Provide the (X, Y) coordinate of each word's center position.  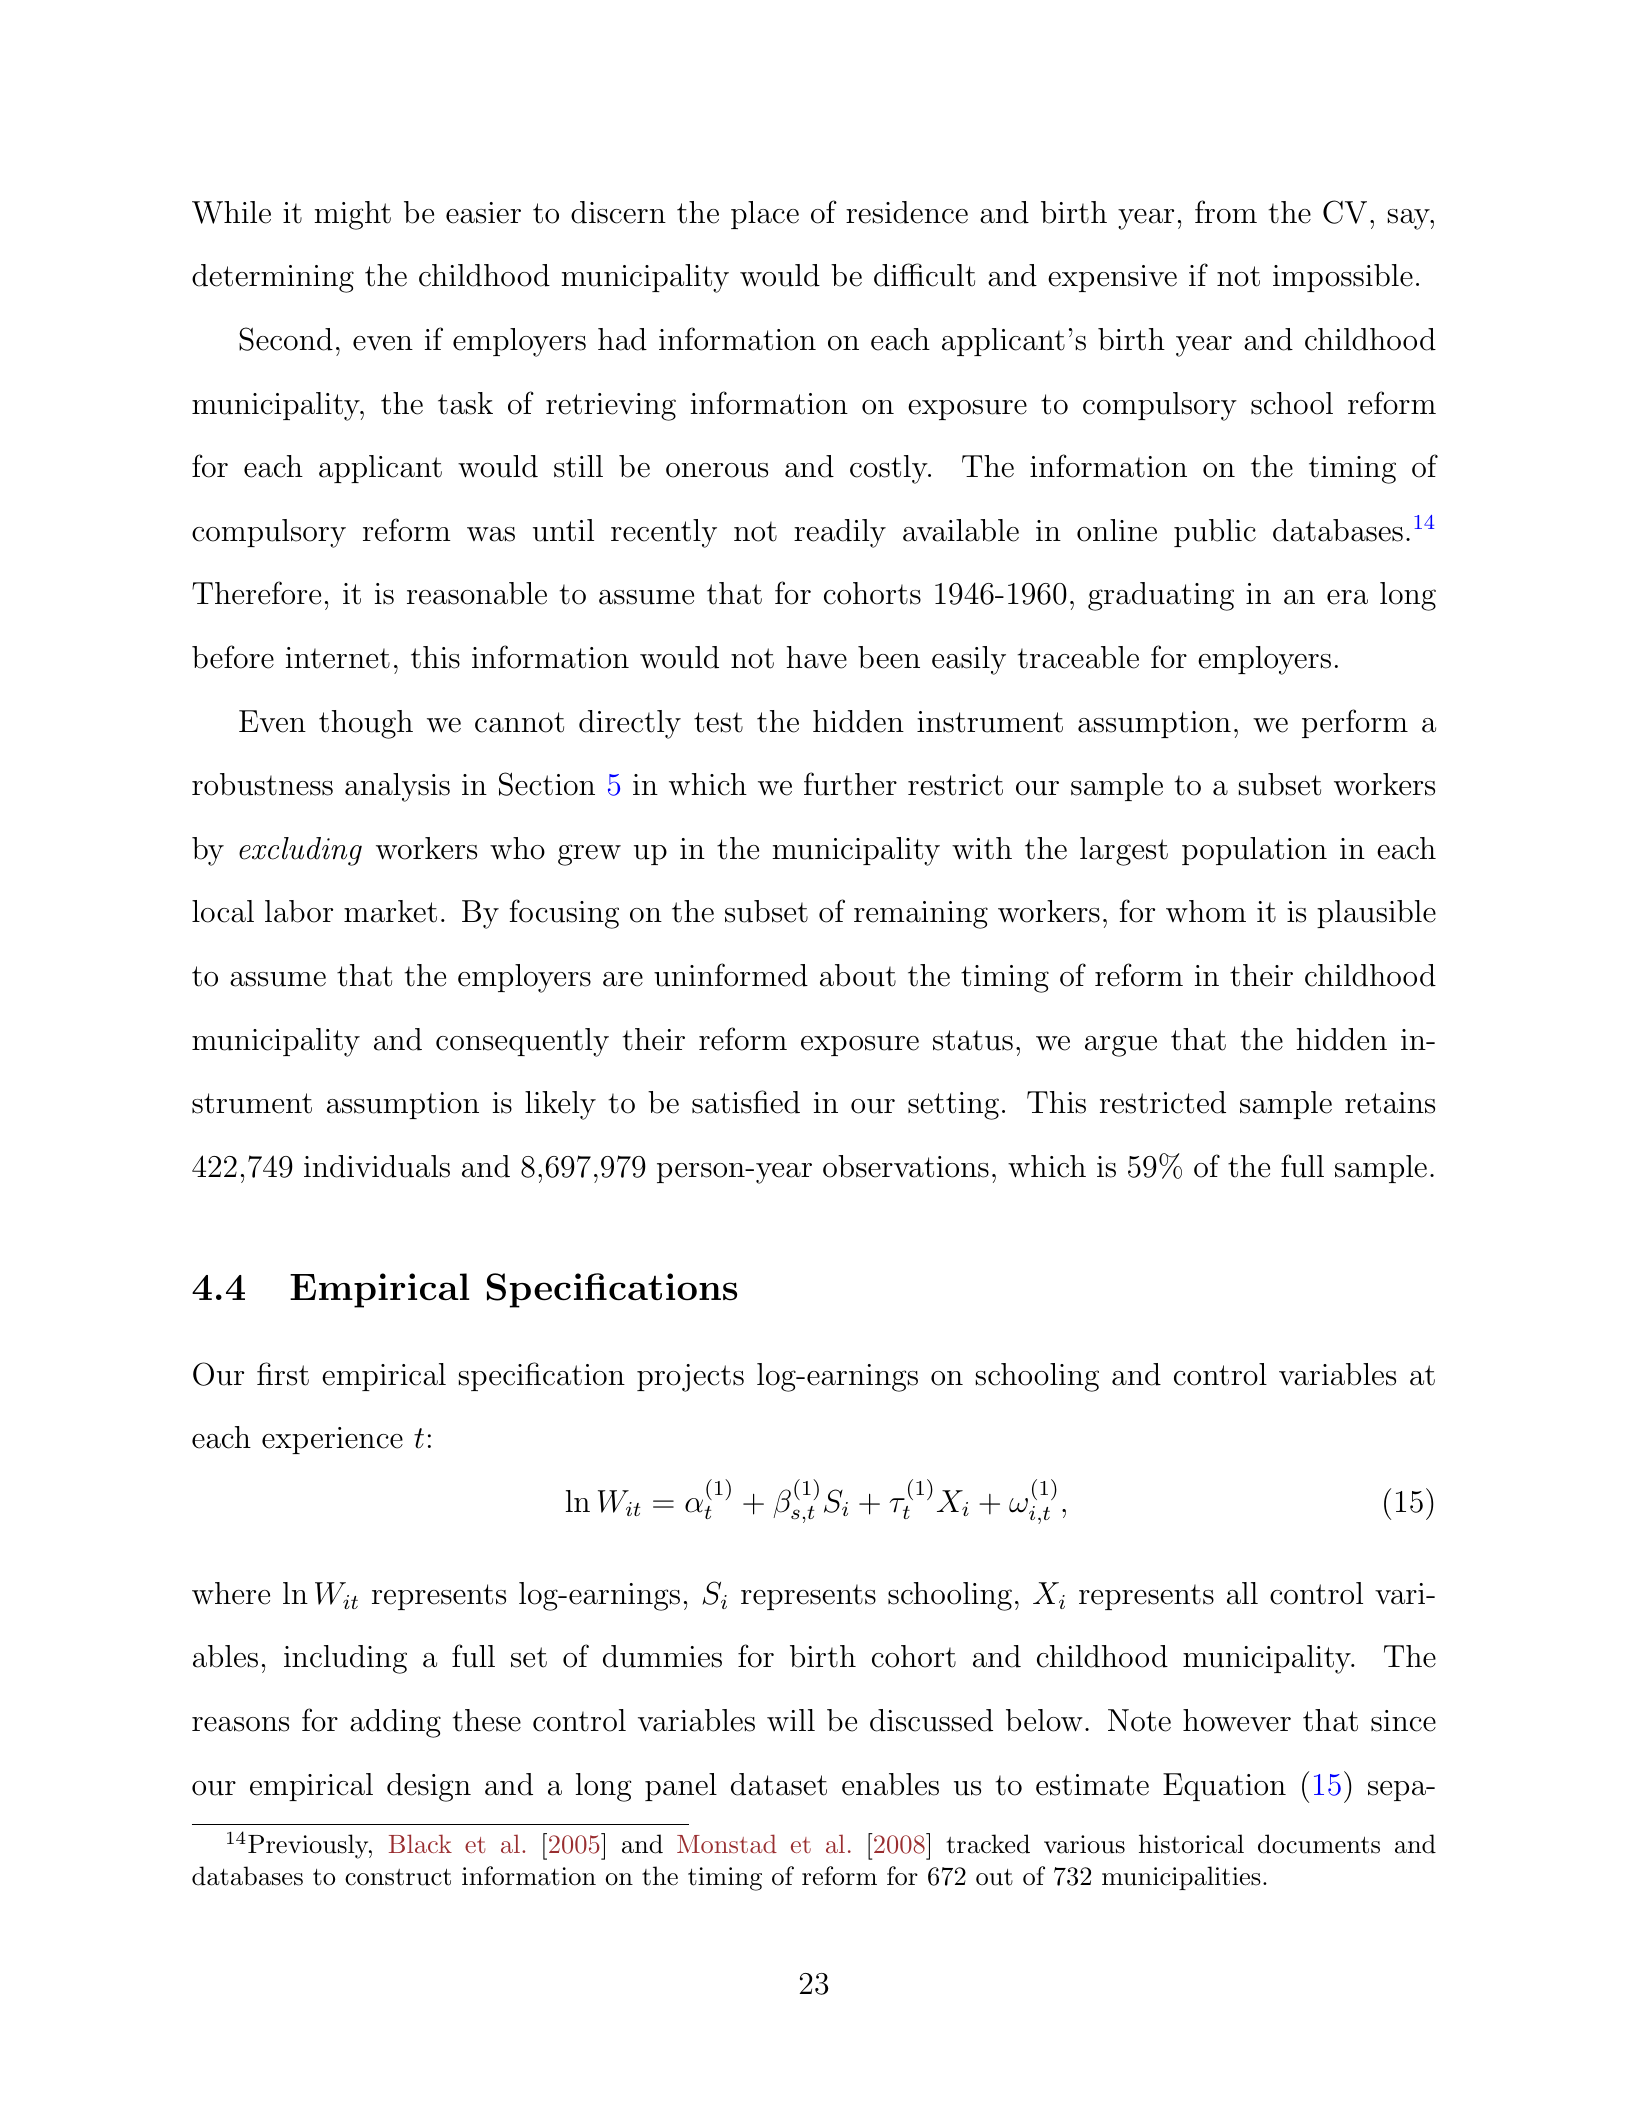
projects (690, 1378)
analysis (397, 787)
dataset (779, 1784)
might (352, 215)
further (850, 784)
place (765, 215)
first (283, 1374)
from (1226, 212)
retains (1390, 1103)
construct (398, 1877)
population (1254, 851)
